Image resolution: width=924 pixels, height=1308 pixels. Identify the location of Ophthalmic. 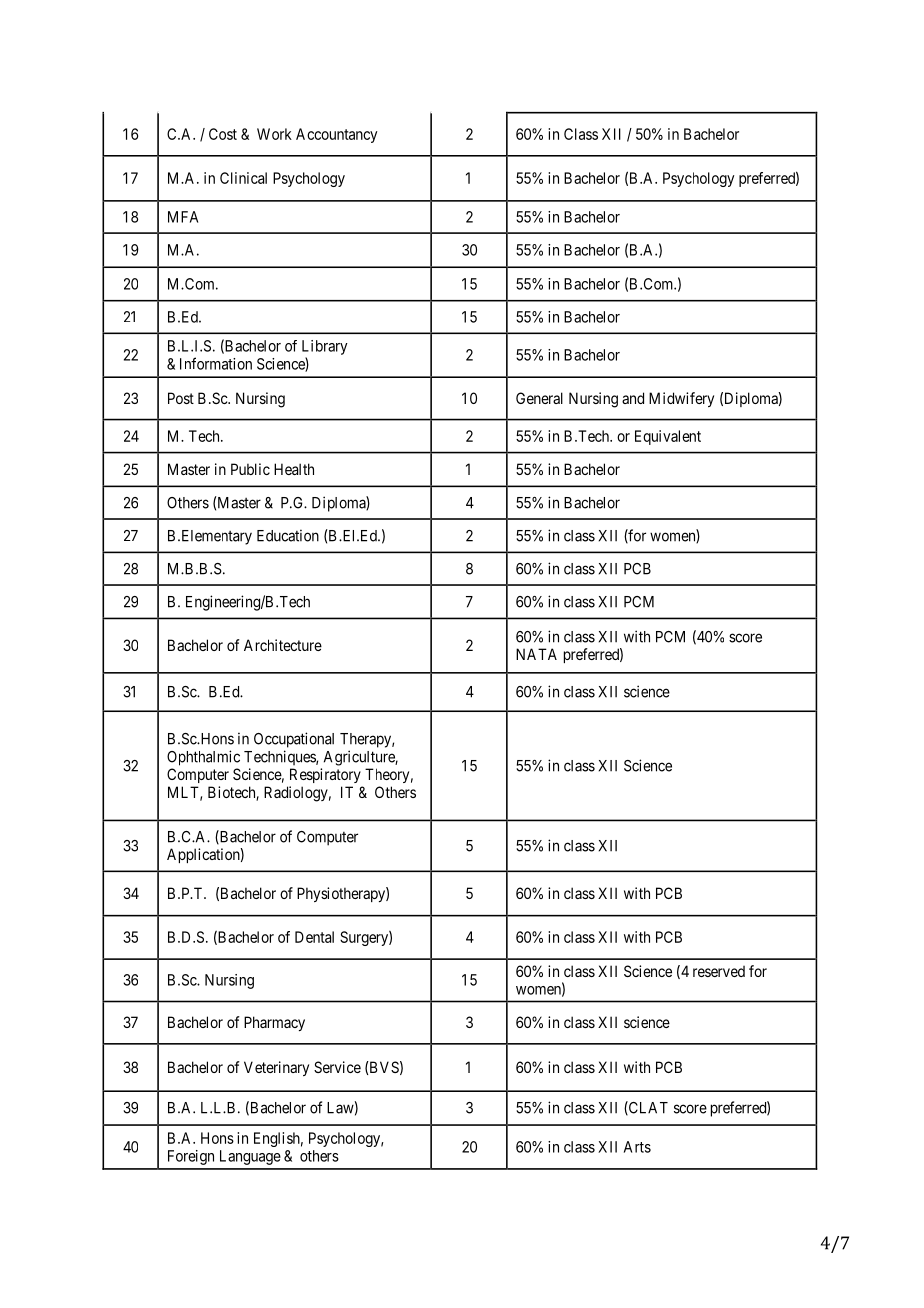
(203, 758).
